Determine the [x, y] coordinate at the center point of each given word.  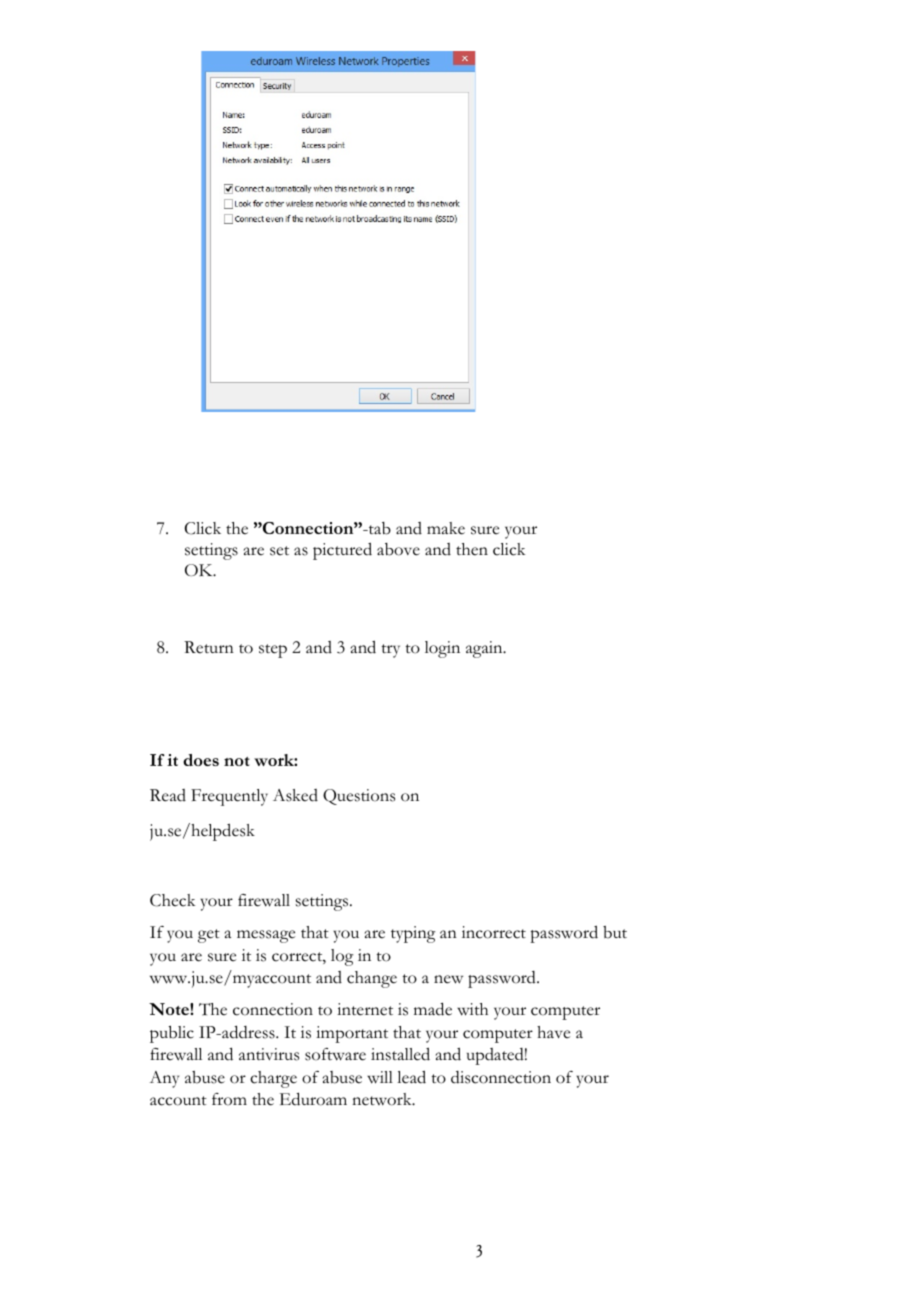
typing [413, 934]
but [615, 932]
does [201, 760]
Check [173, 900]
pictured [342, 551]
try [390, 651]
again [485, 649]
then [472, 549]
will [380, 1077]
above [398, 549]
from [229, 1099]
